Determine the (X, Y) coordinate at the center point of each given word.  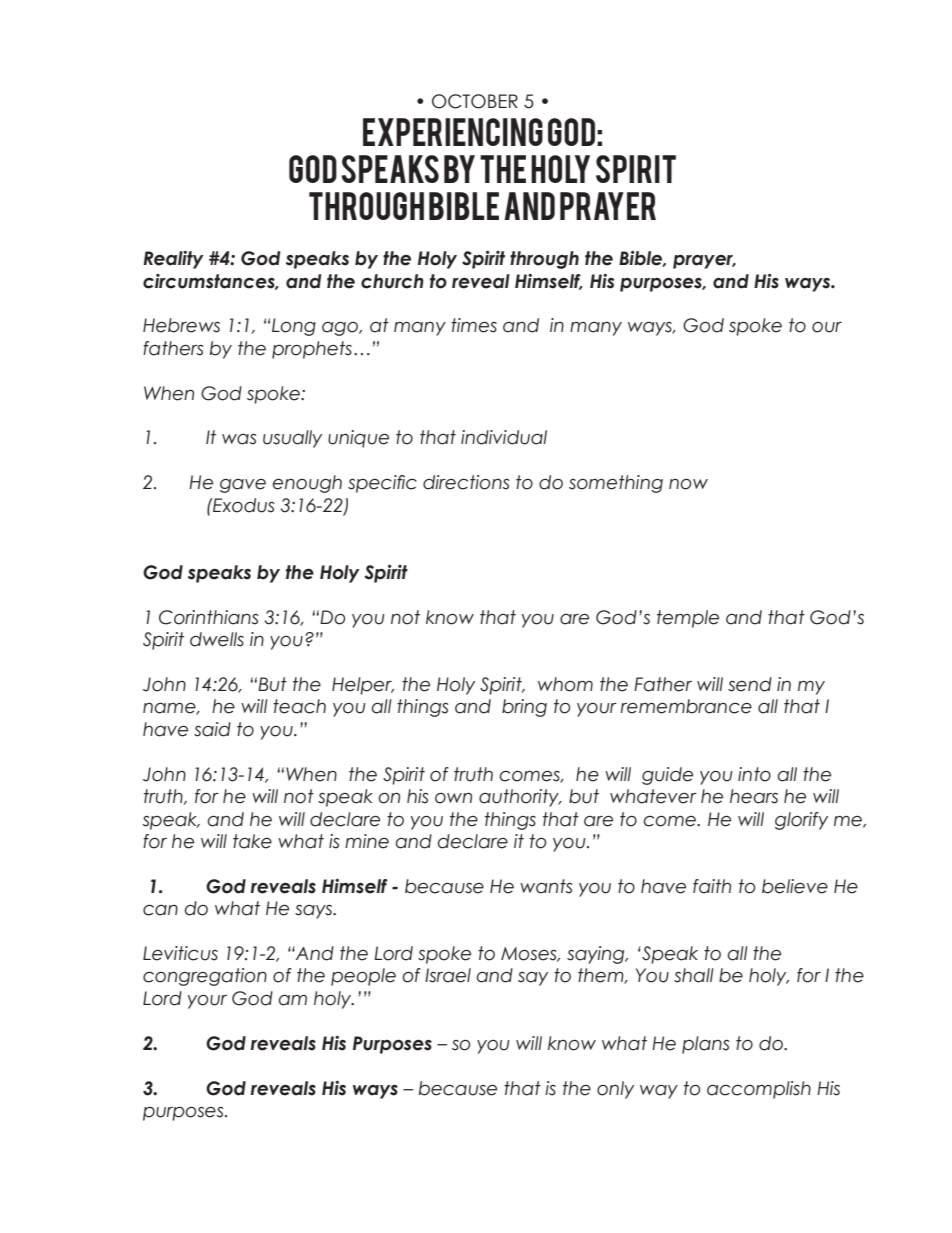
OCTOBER (475, 101)
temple (688, 619)
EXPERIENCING (453, 132)
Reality (173, 259)
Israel (448, 975)
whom (565, 684)
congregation (205, 977)
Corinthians (208, 617)
